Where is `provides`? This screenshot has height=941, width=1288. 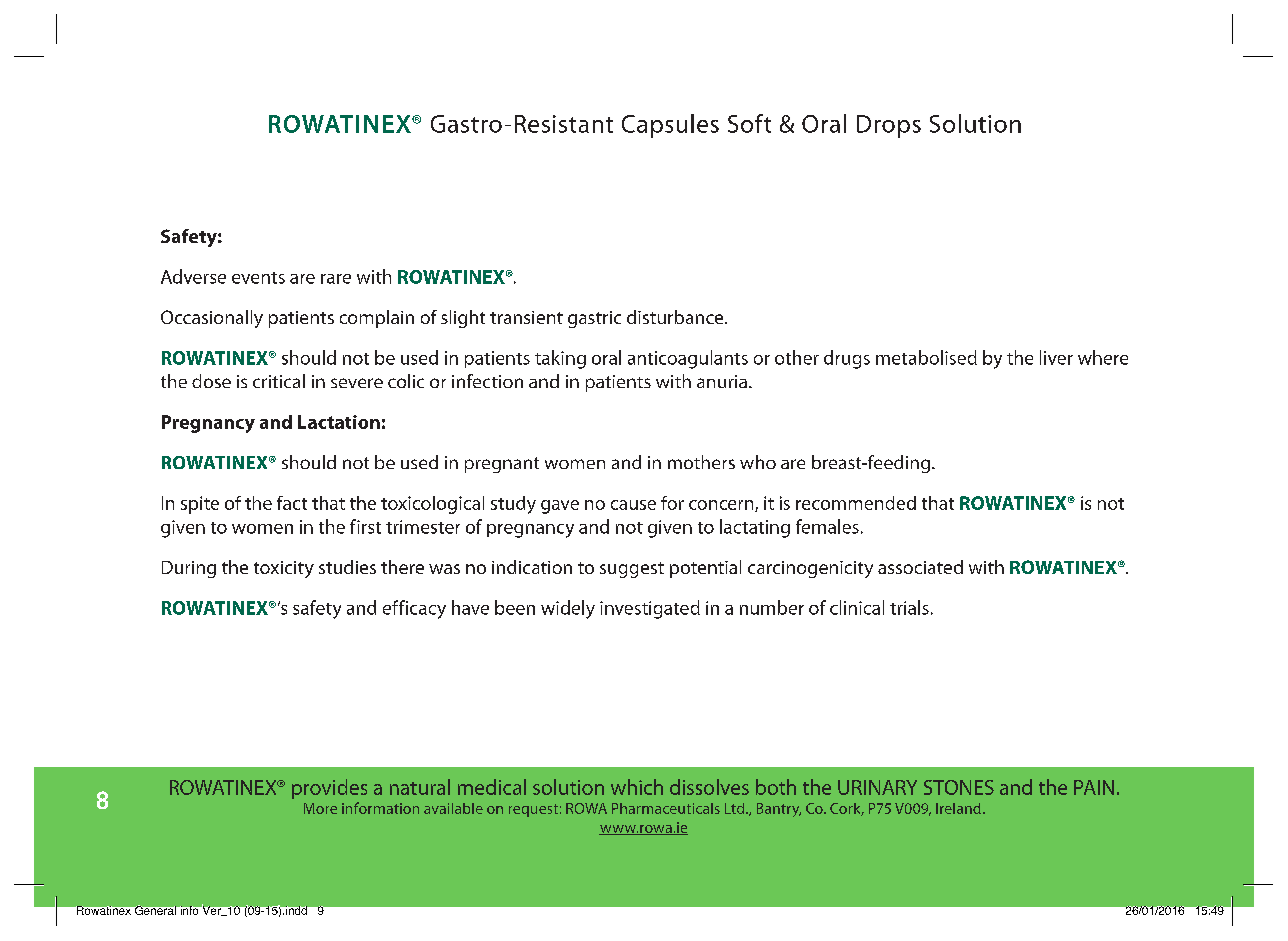 provides is located at coordinates (329, 789).
